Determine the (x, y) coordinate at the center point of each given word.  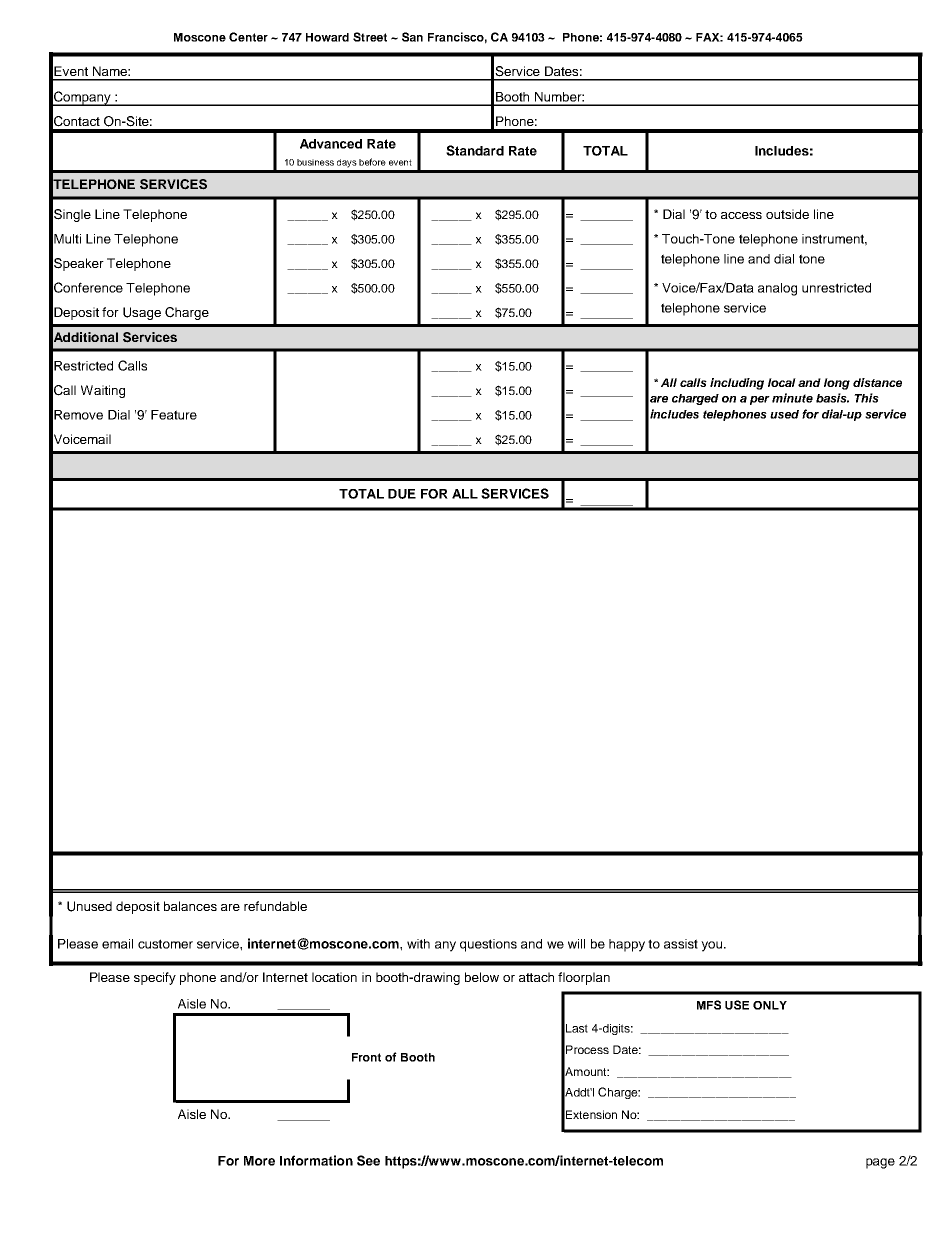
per (760, 400)
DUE (402, 494)
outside (787, 214)
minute (792, 398)
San (412, 37)
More (259, 1161)
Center (248, 37)
